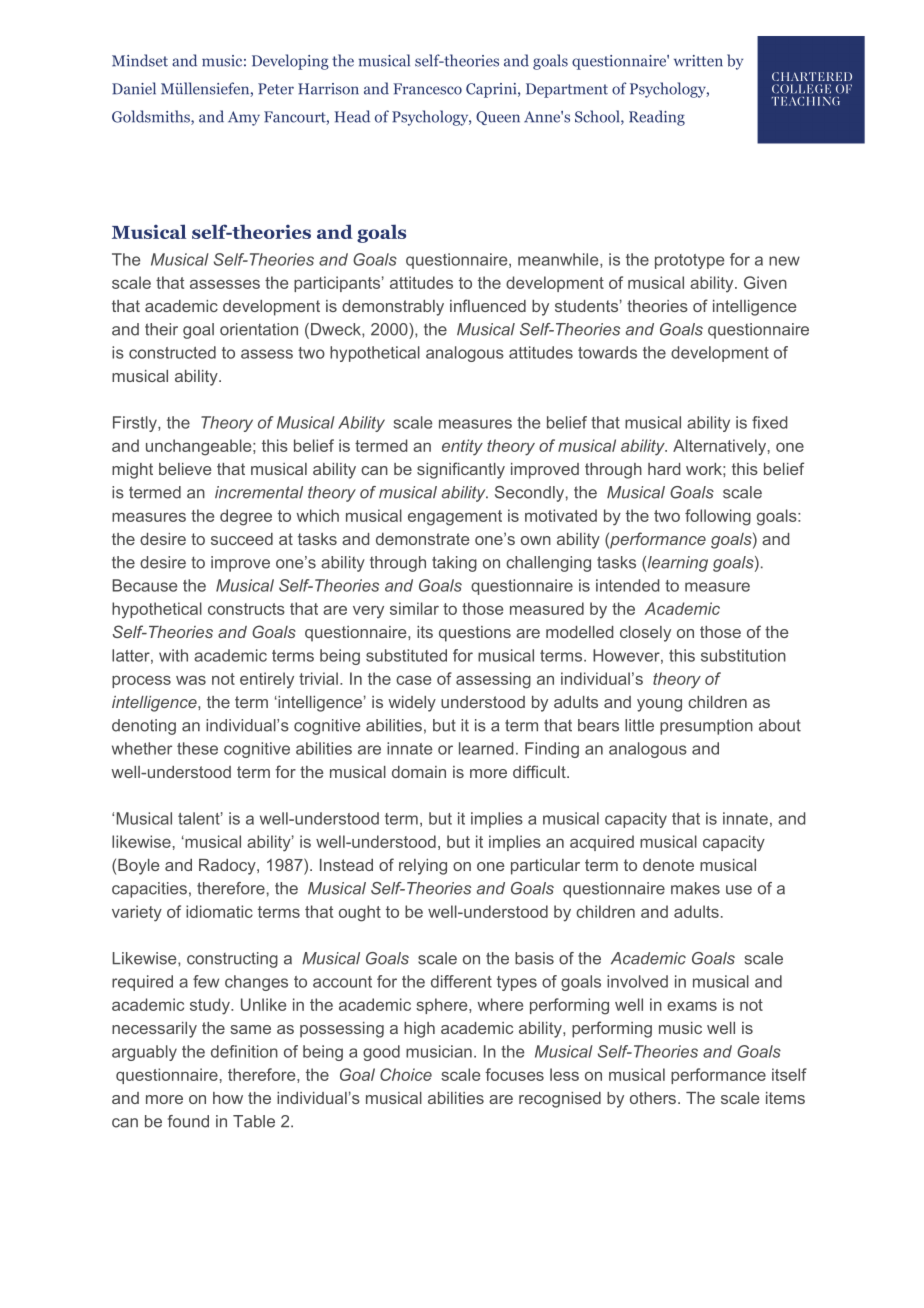  What do you see at coordinates (185, 469) in the image?
I see `believe` at bounding box center [185, 469].
